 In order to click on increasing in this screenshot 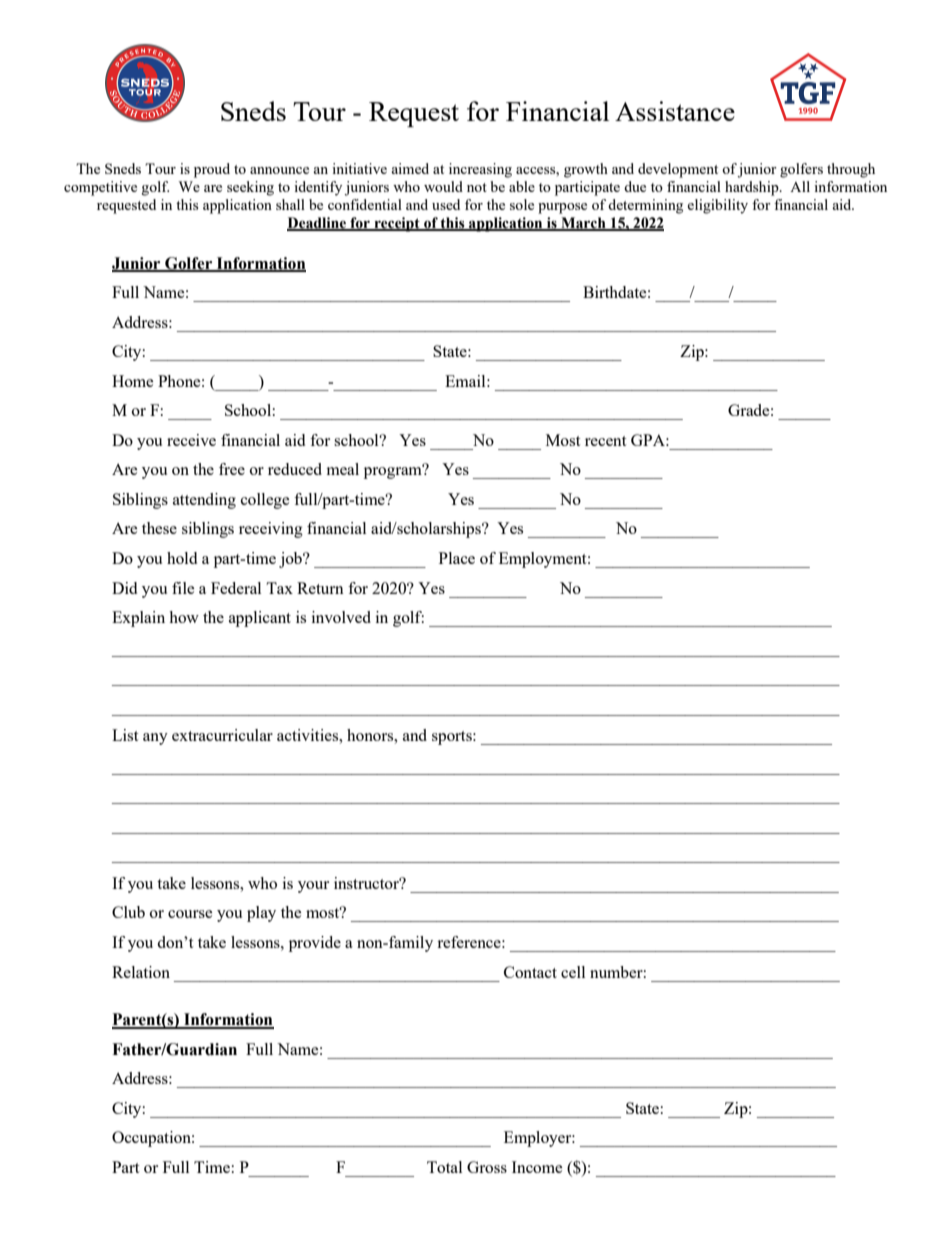, I will do `click(480, 170)`.
